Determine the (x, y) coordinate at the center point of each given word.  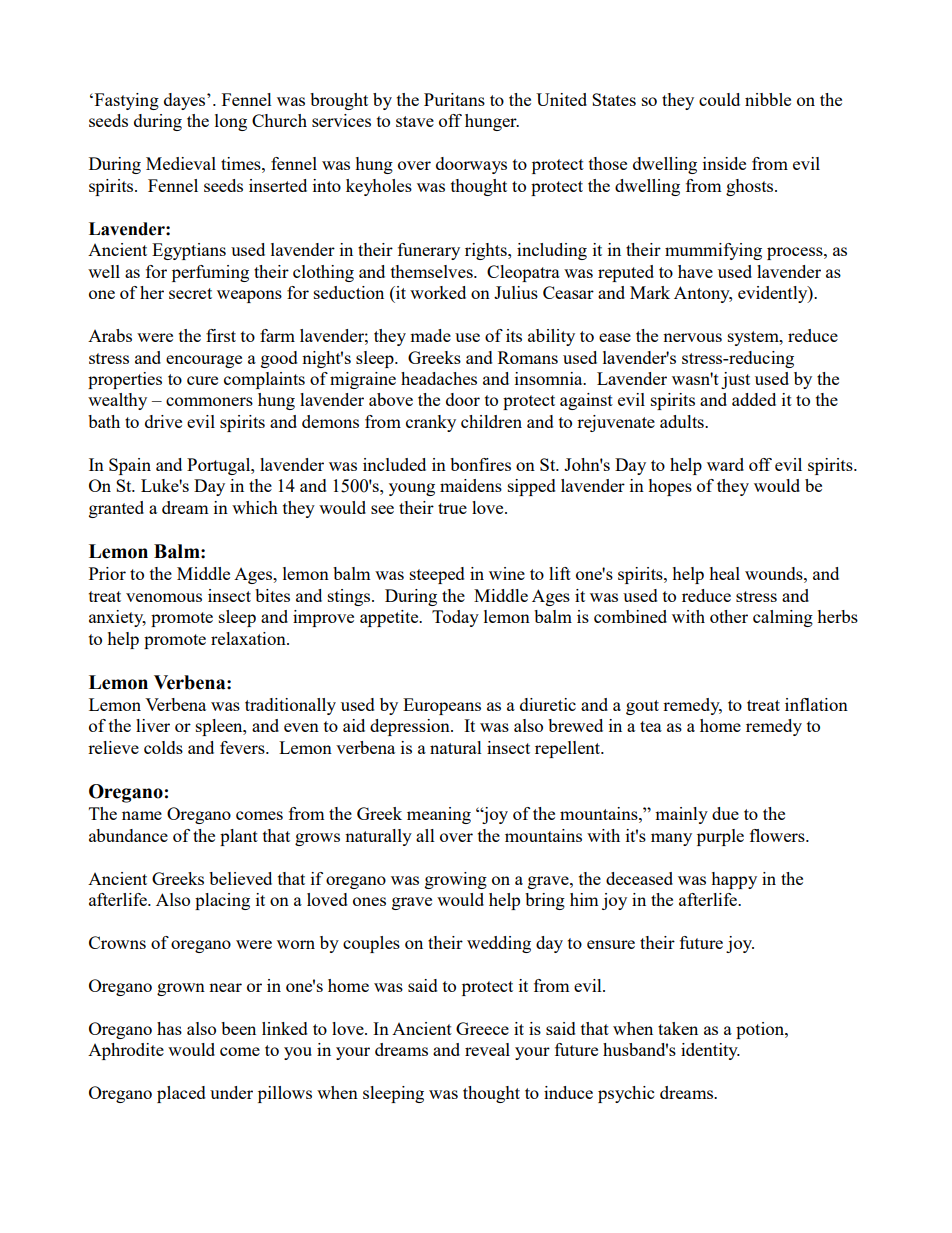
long (231, 122)
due (725, 813)
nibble (768, 99)
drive (163, 421)
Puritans (454, 99)
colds (163, 747)
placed (181, 1094)
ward (725, 464)
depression (411, 727)
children (491, 421)
